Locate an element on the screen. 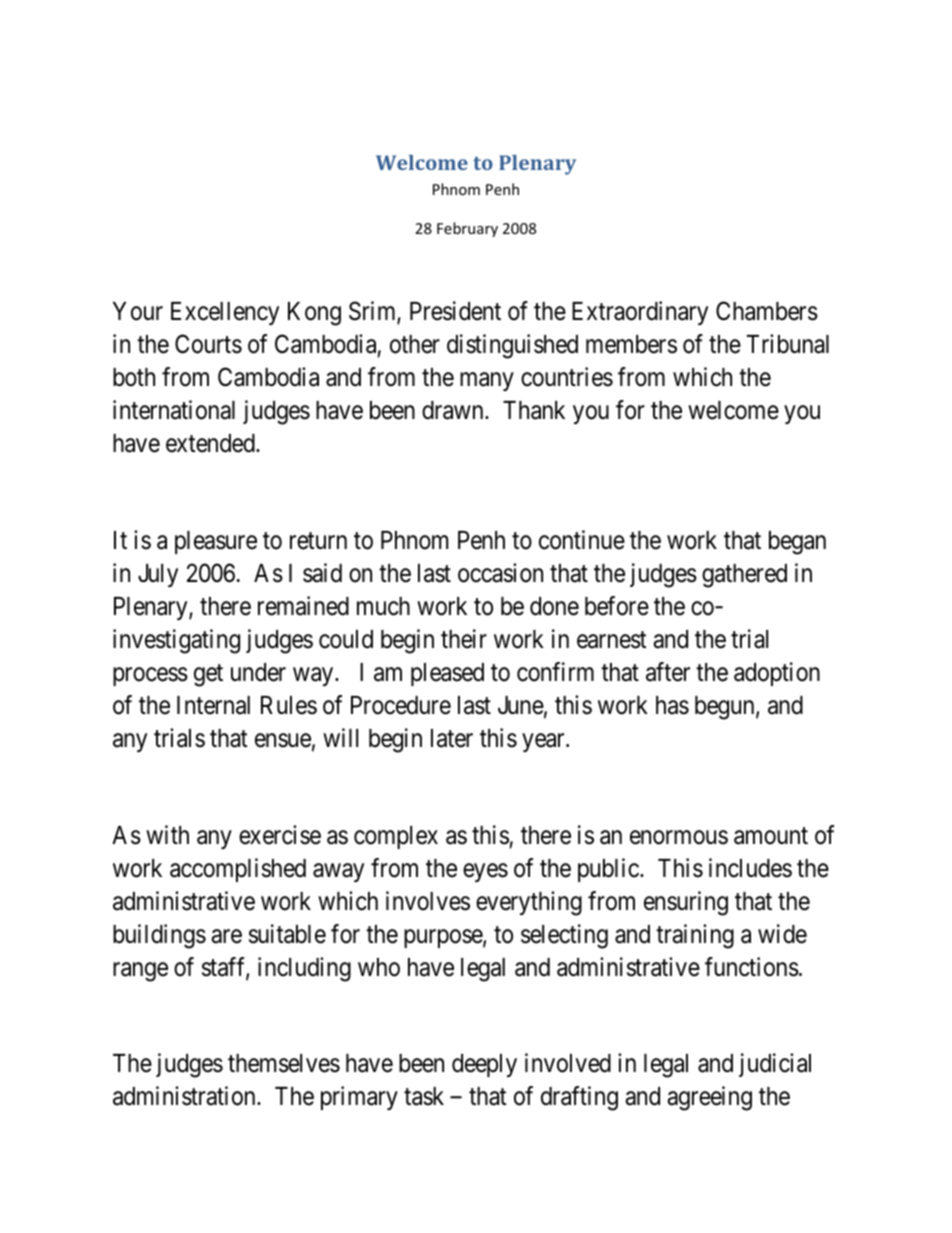  extended is located at coordinates (211, 443).
